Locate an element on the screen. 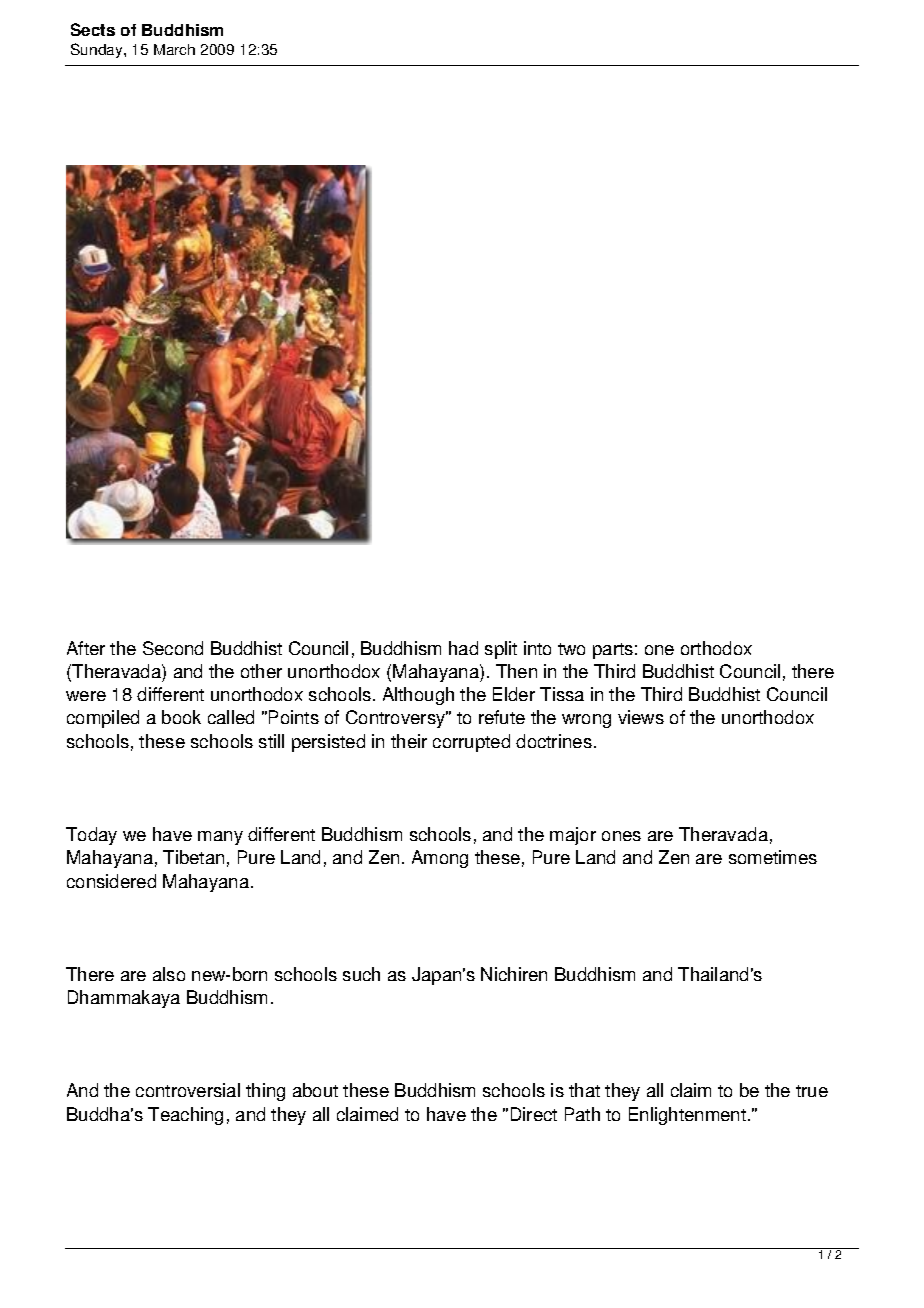 The image size is (924, 1308). Sunday is located at coordinates (98, 50).
